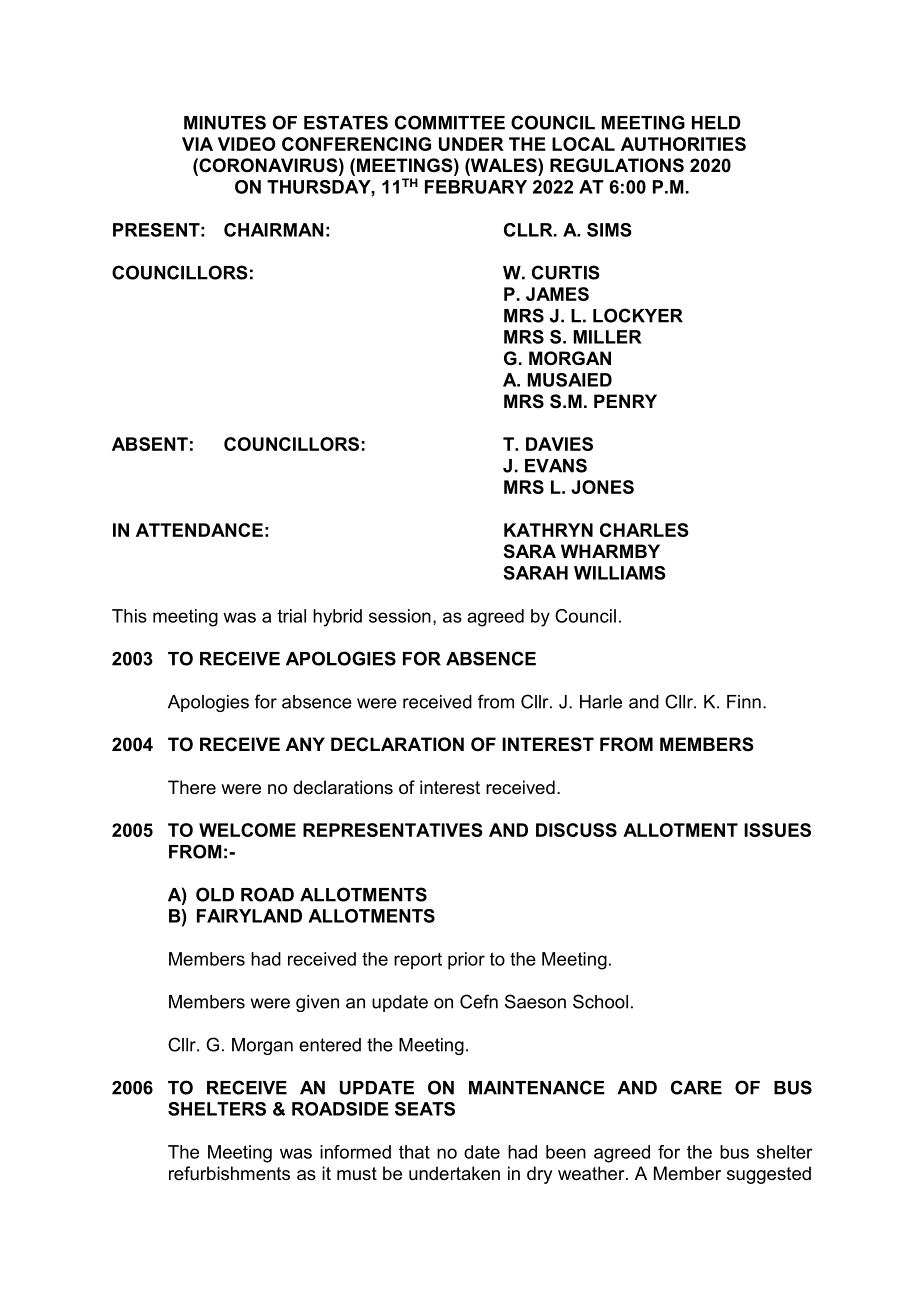 This screenshot has height=1308, width=924. What do you see at coordinates (777, 830) in the screenshot?
I see `ISSUES` at bounding box center [777, 830].
